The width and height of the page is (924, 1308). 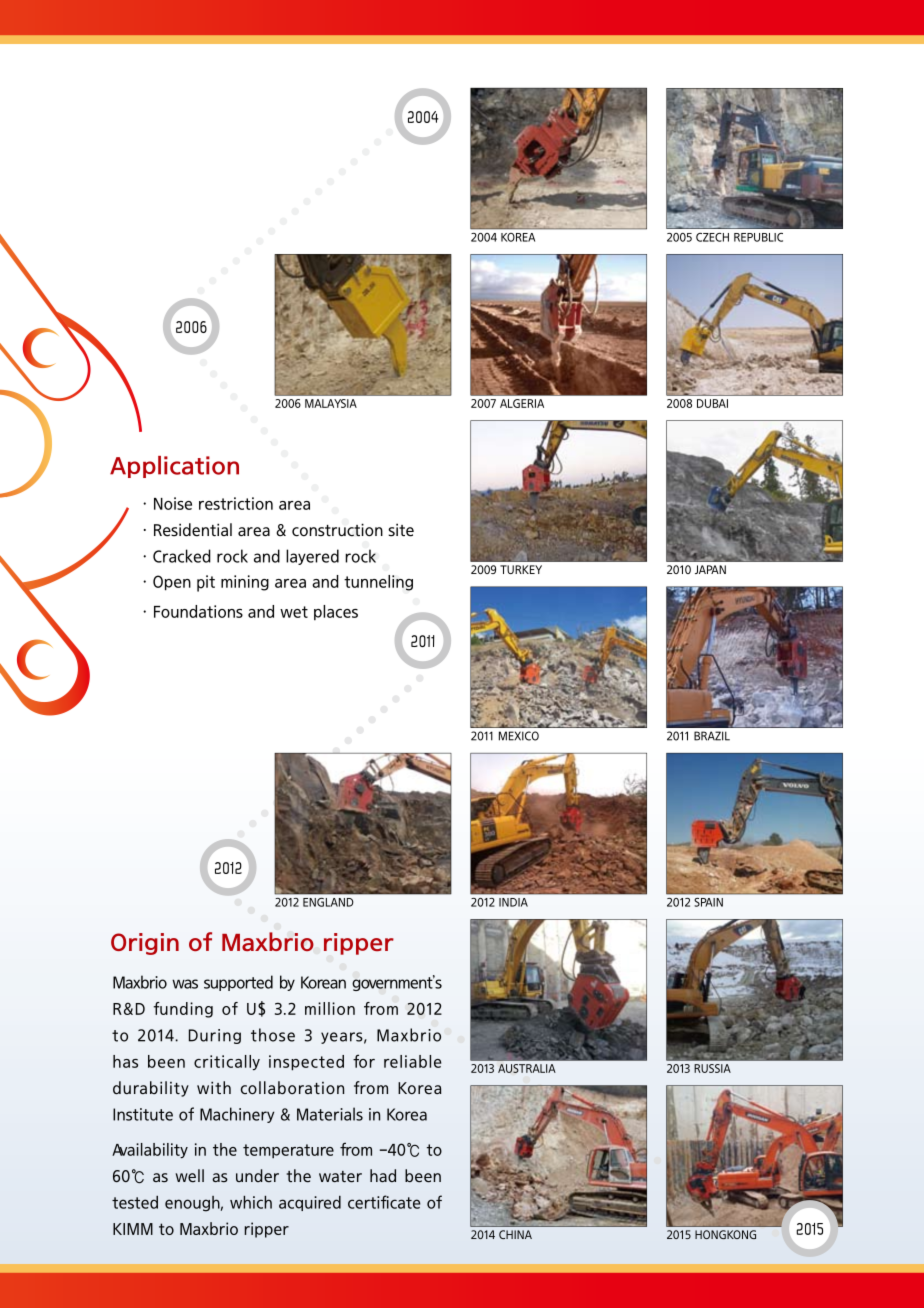 What do you see at coordinates (384, 1202) in the page?
I see `certificate` at bounding box center [384, 1202].
